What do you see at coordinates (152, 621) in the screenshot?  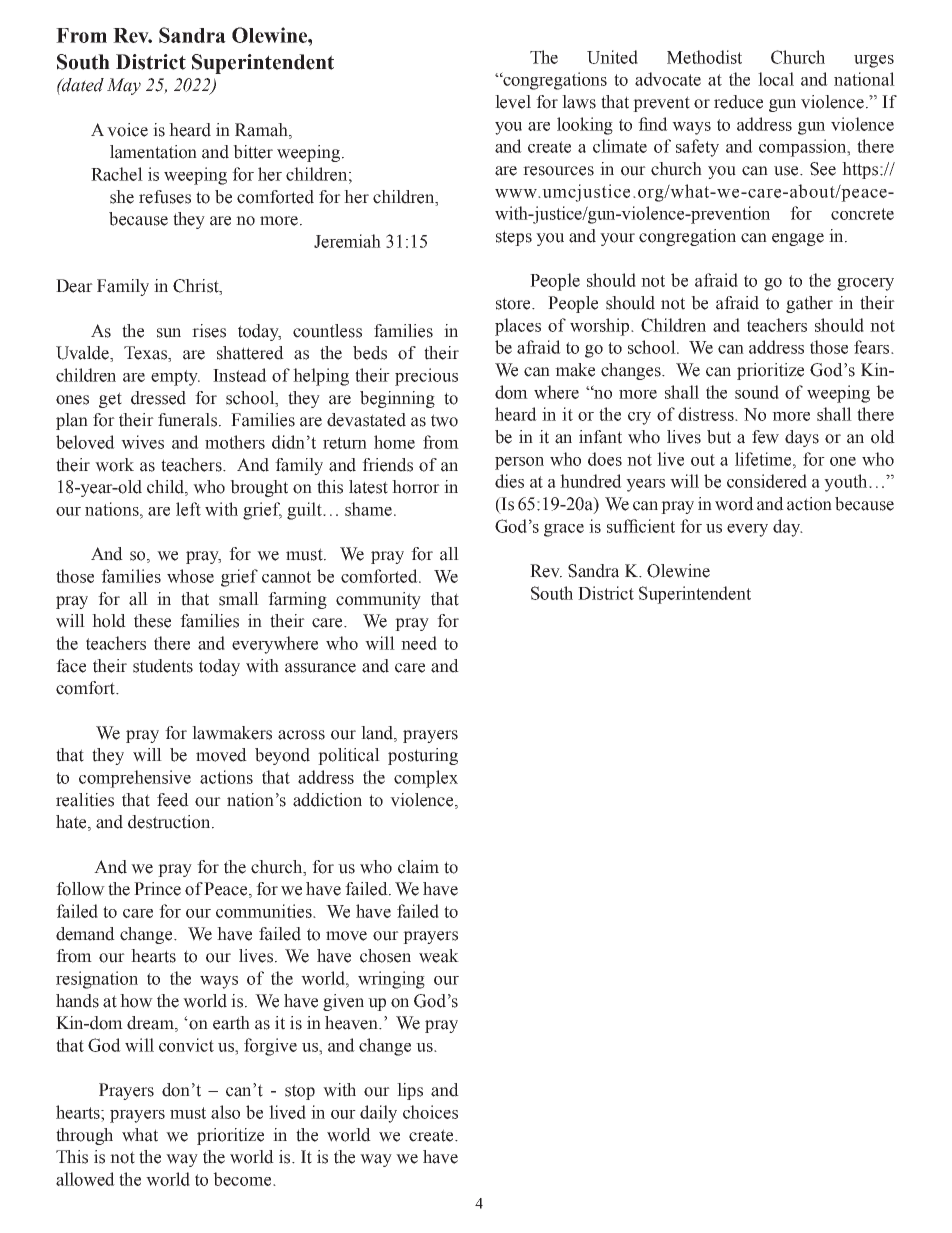 I see `these` at bounding box center [152, 621].
